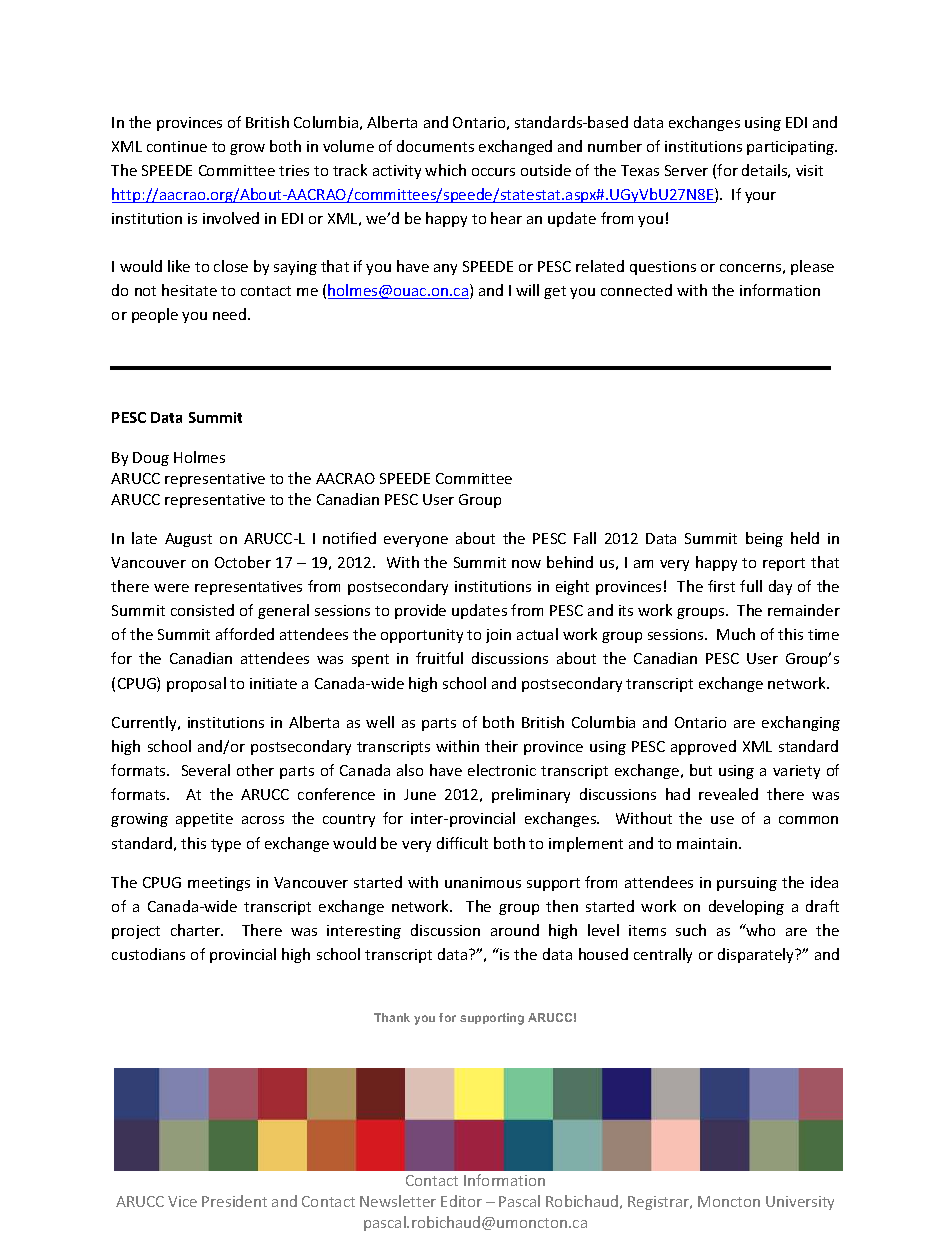 Image resolution: width=952 pixels, height=1233 pixels. What do you see at coordinates (760, 930) in the screenshot?
I see `who` at bounding box center [760, 930].
